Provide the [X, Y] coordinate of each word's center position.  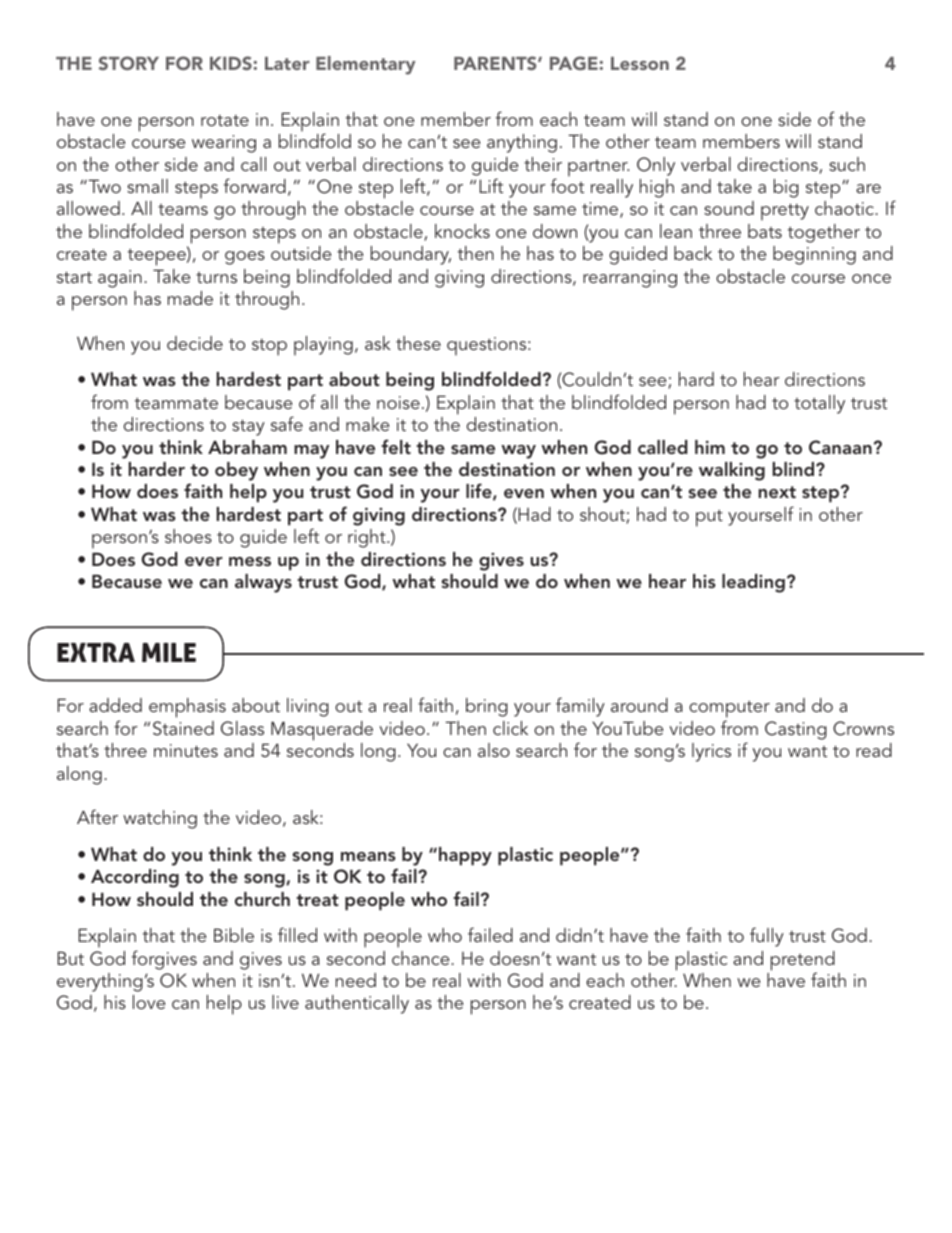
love [149, 1002]
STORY [128, 63]
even [524, 493]
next [777, 492]
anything [522, 143]
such [847, 164]
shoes [188, 536]
